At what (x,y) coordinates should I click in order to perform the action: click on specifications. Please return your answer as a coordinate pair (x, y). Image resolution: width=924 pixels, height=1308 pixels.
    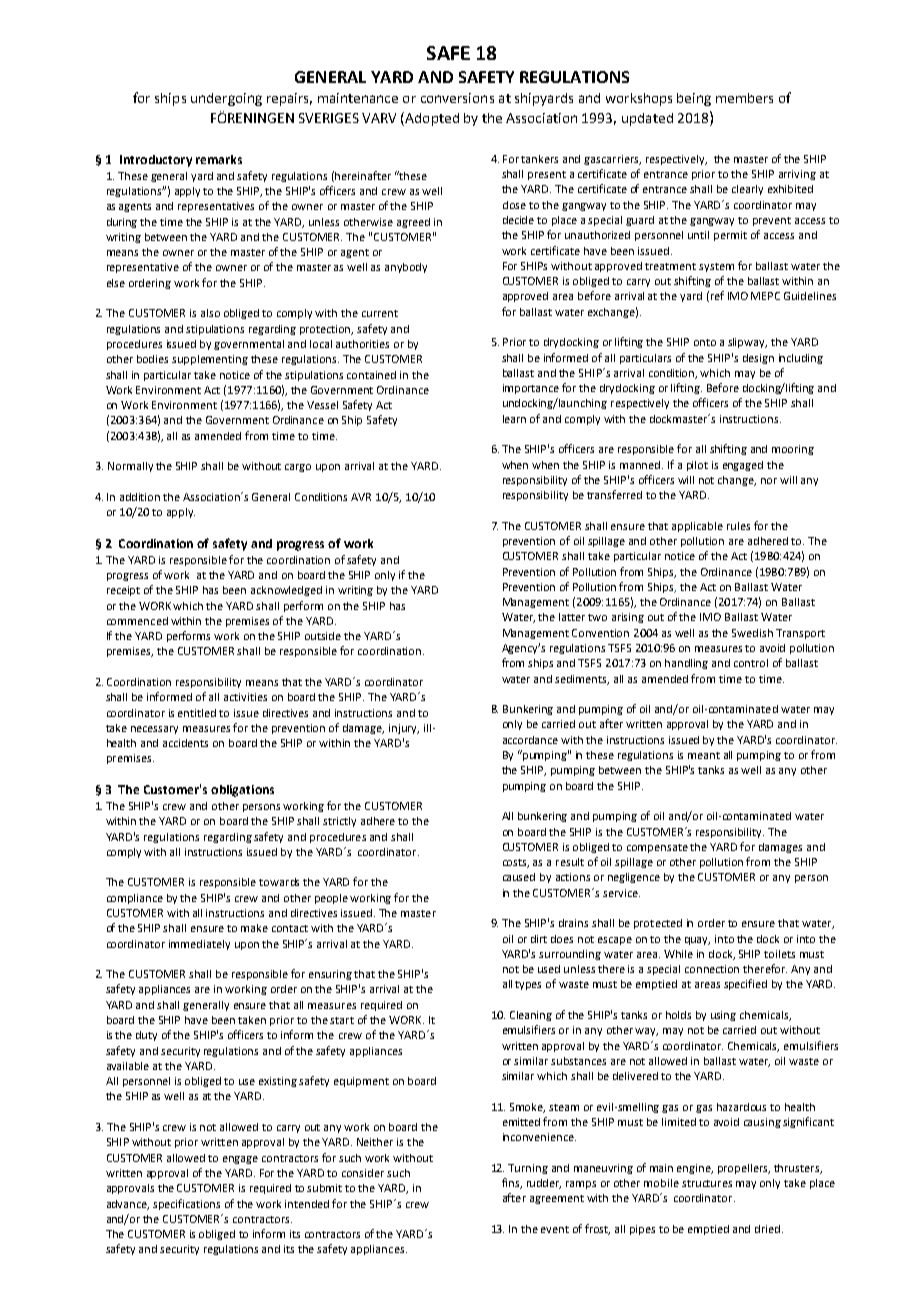
    Looking at the image, I should click on (186, 1204).
